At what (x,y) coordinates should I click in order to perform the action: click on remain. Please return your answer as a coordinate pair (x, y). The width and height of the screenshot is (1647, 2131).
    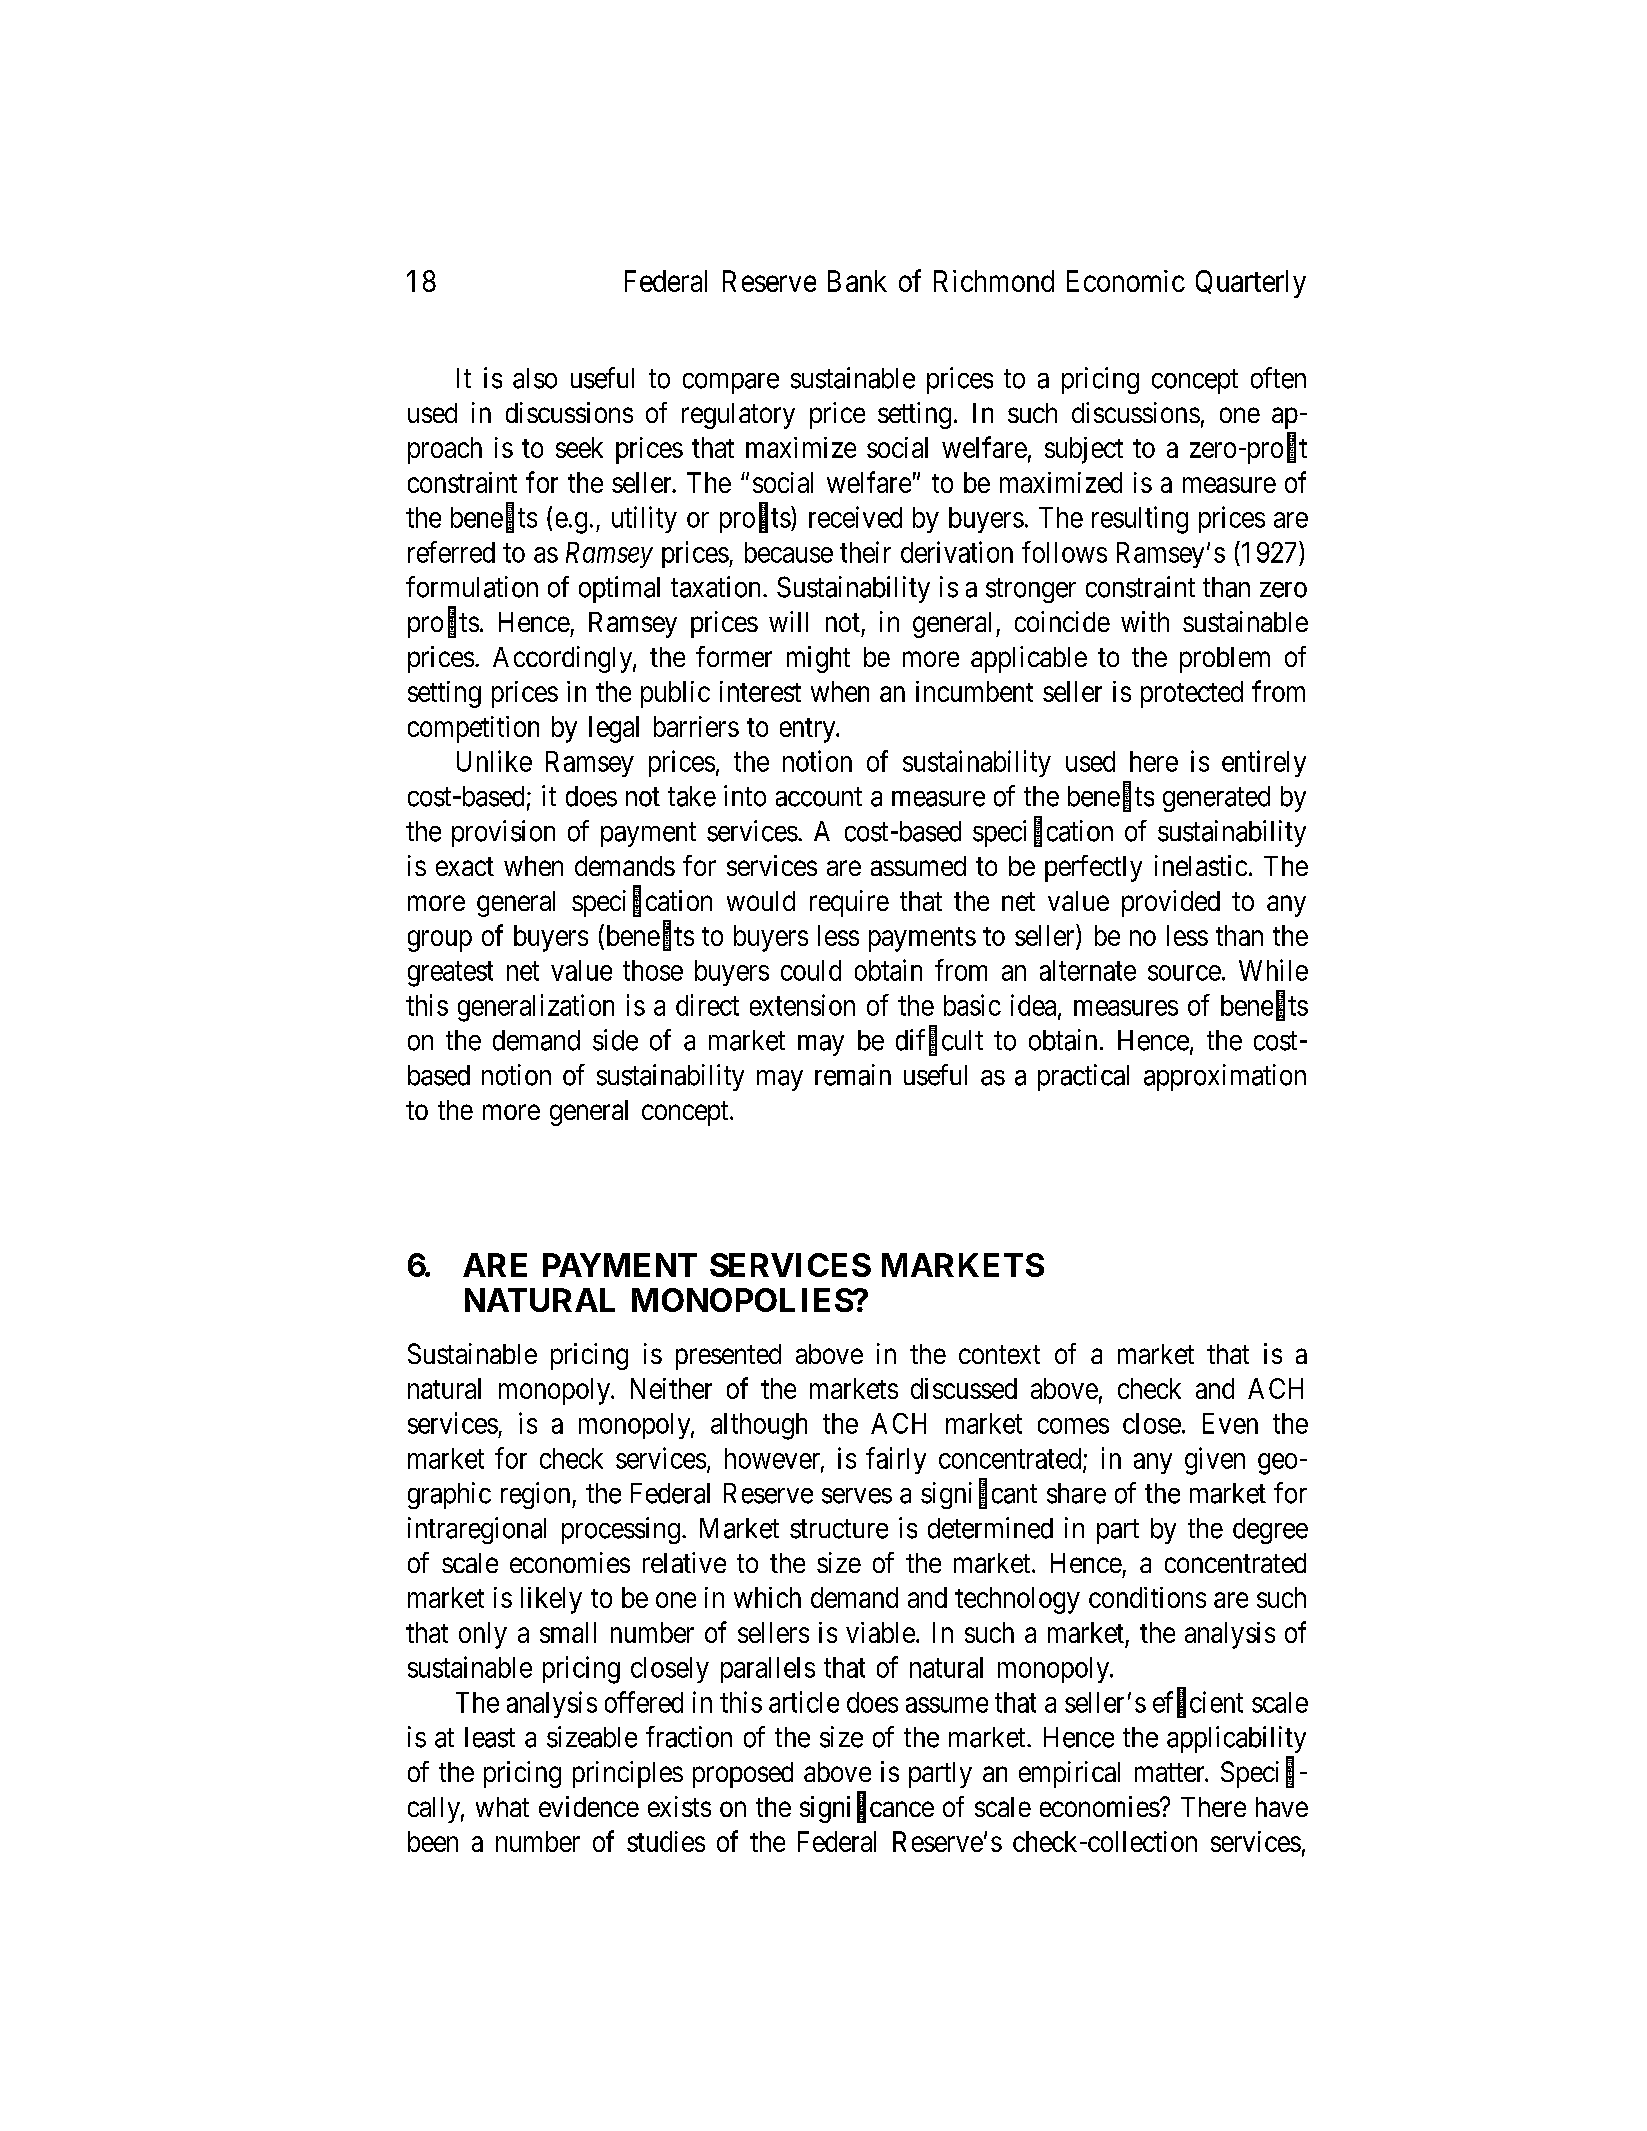
    Looking at the image, I should click on (853, 1075).
